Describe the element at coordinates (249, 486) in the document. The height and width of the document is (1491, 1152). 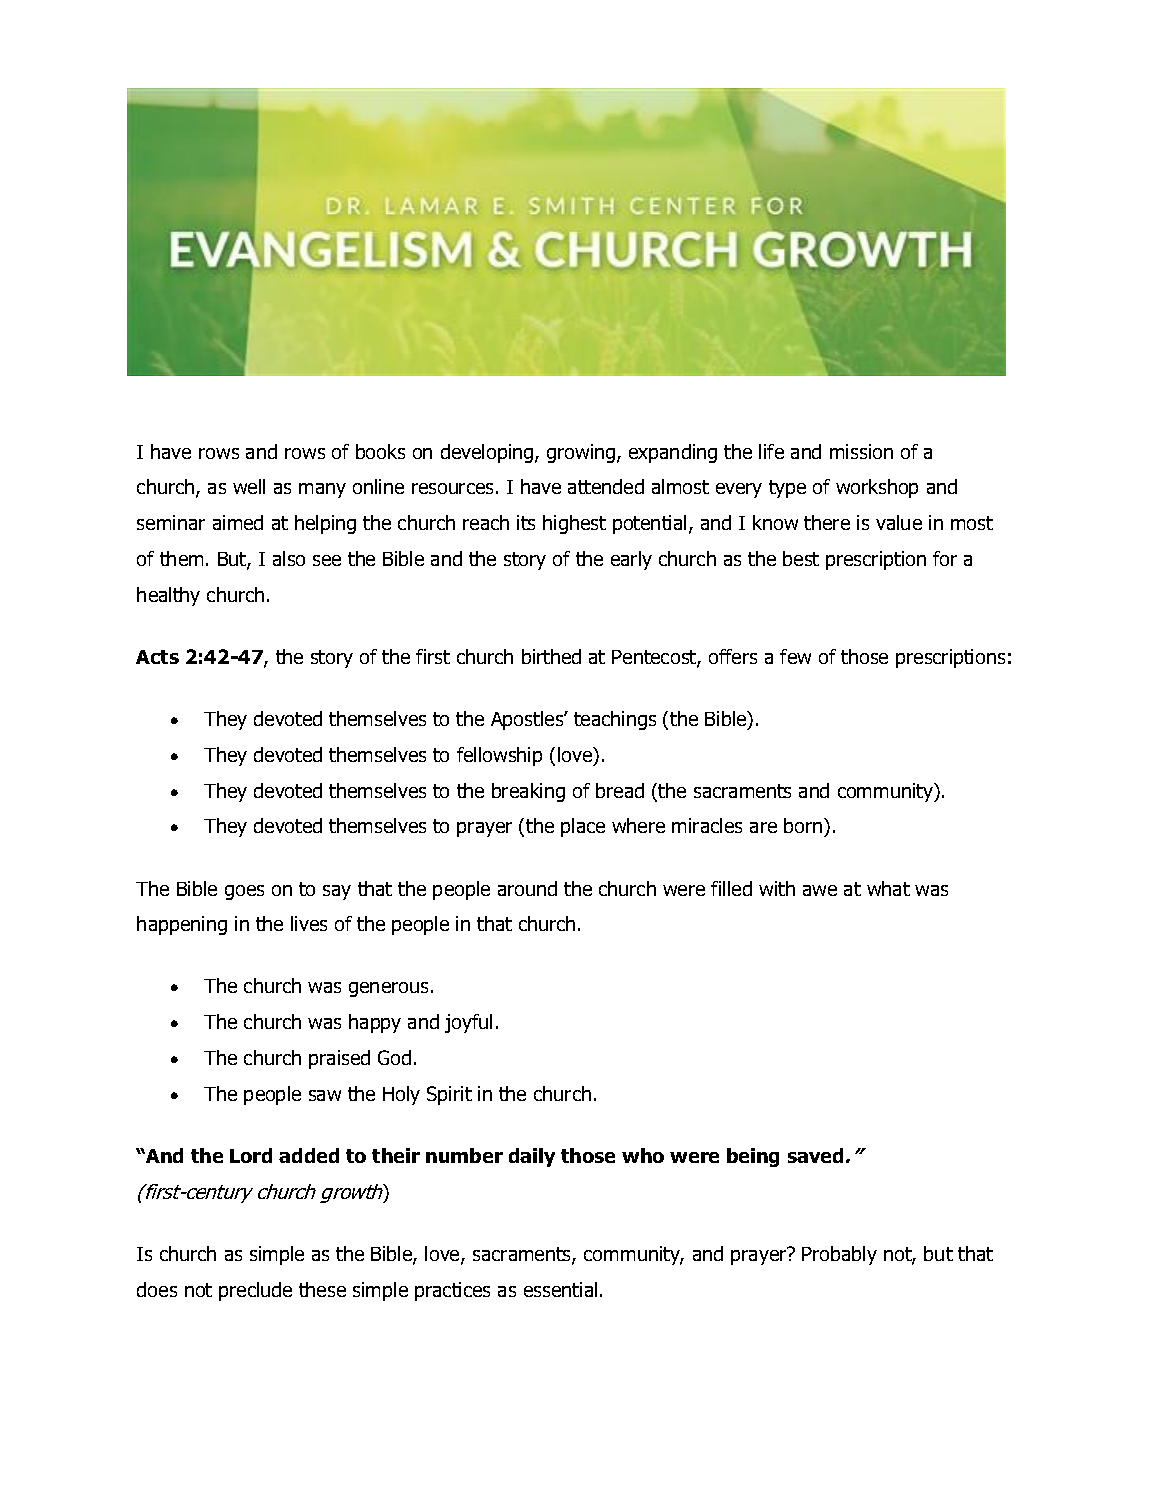
I see `well` at that location.
